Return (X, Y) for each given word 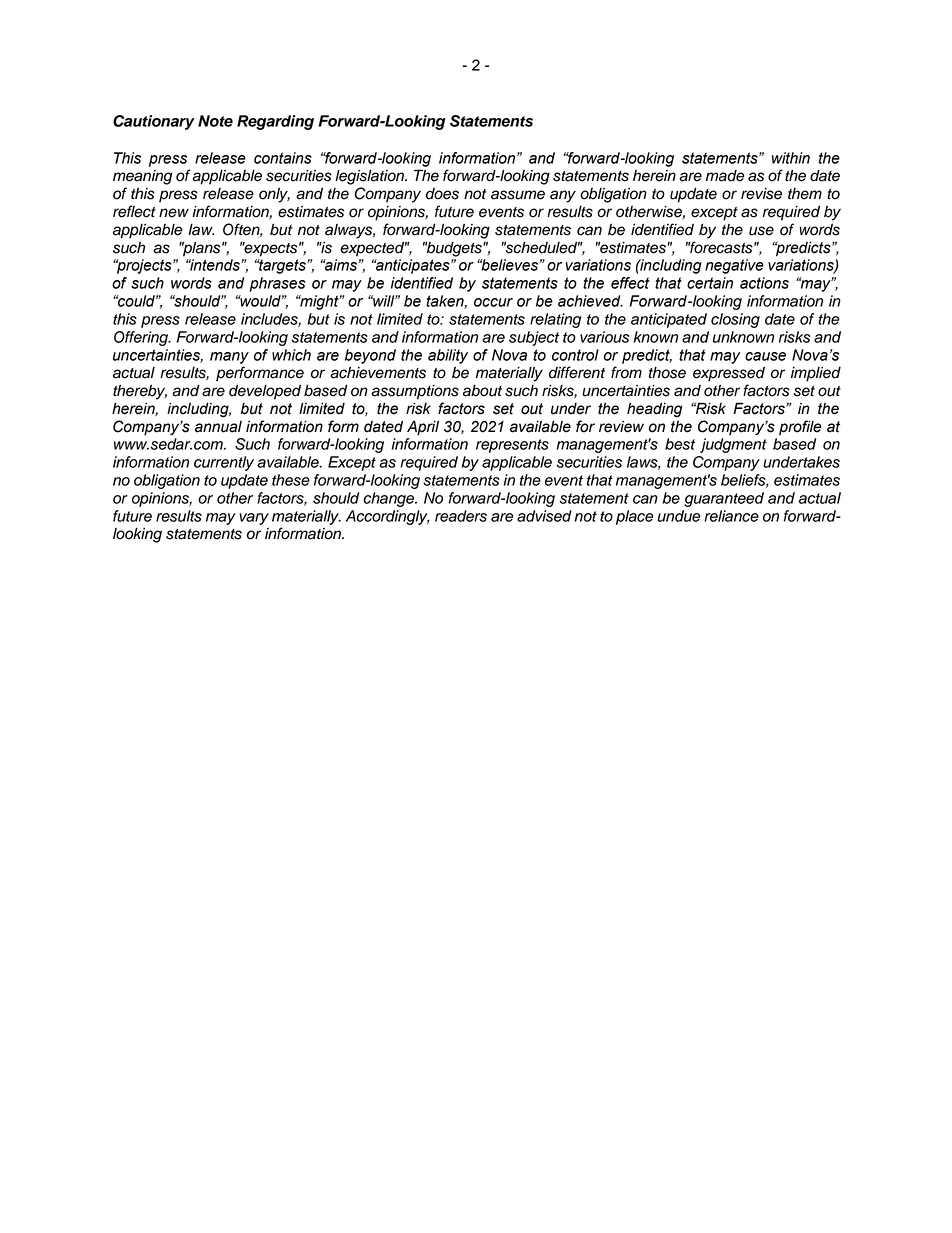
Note (215, 121)
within (791, 158)
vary (254, 519)
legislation (370, 177)
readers (461, 516)
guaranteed (724, 499)
